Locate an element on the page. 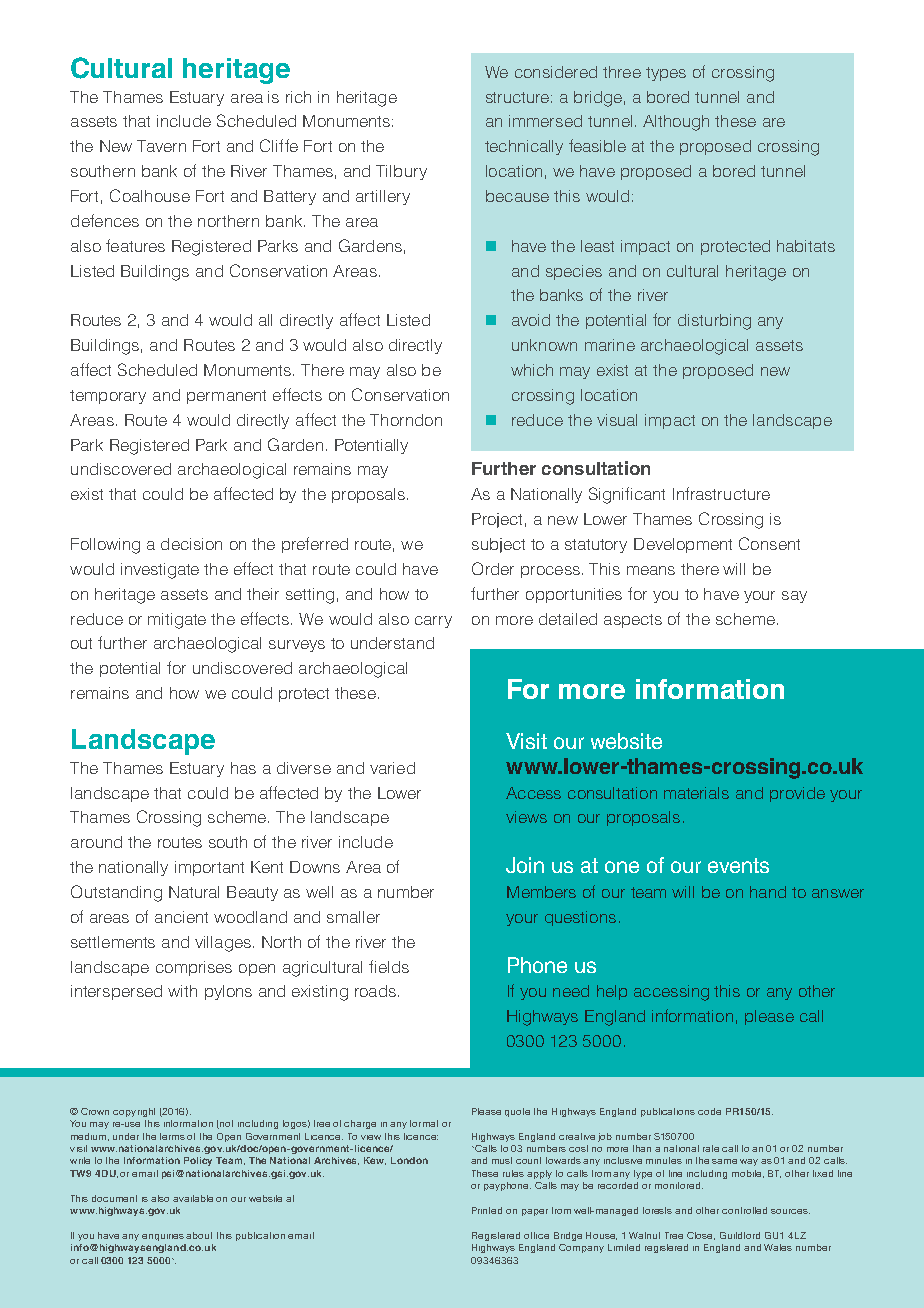  Tavern is located at coordinates (161, 146).
